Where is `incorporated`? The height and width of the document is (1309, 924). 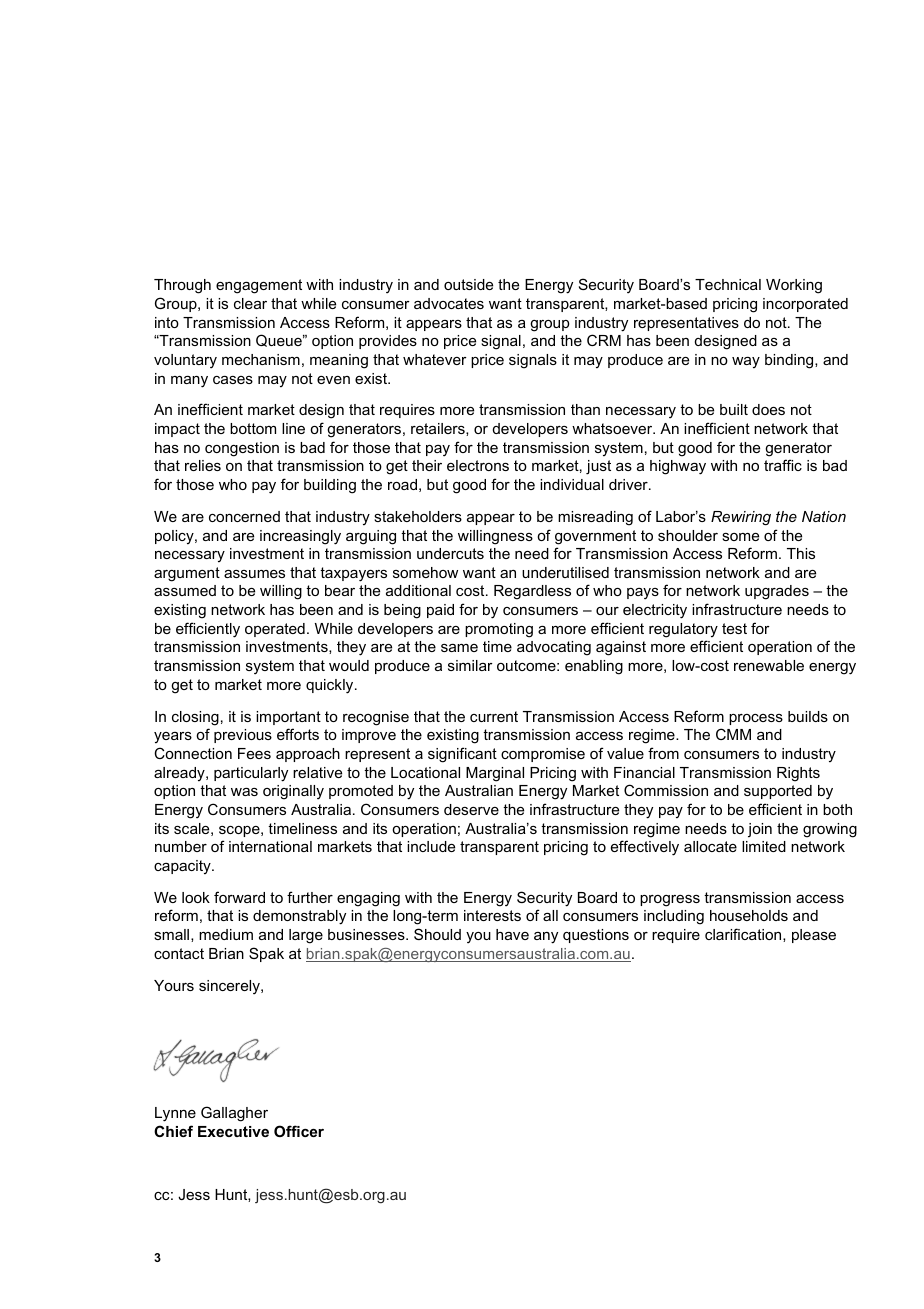 incorporated is located at coordinates (805, 305).
